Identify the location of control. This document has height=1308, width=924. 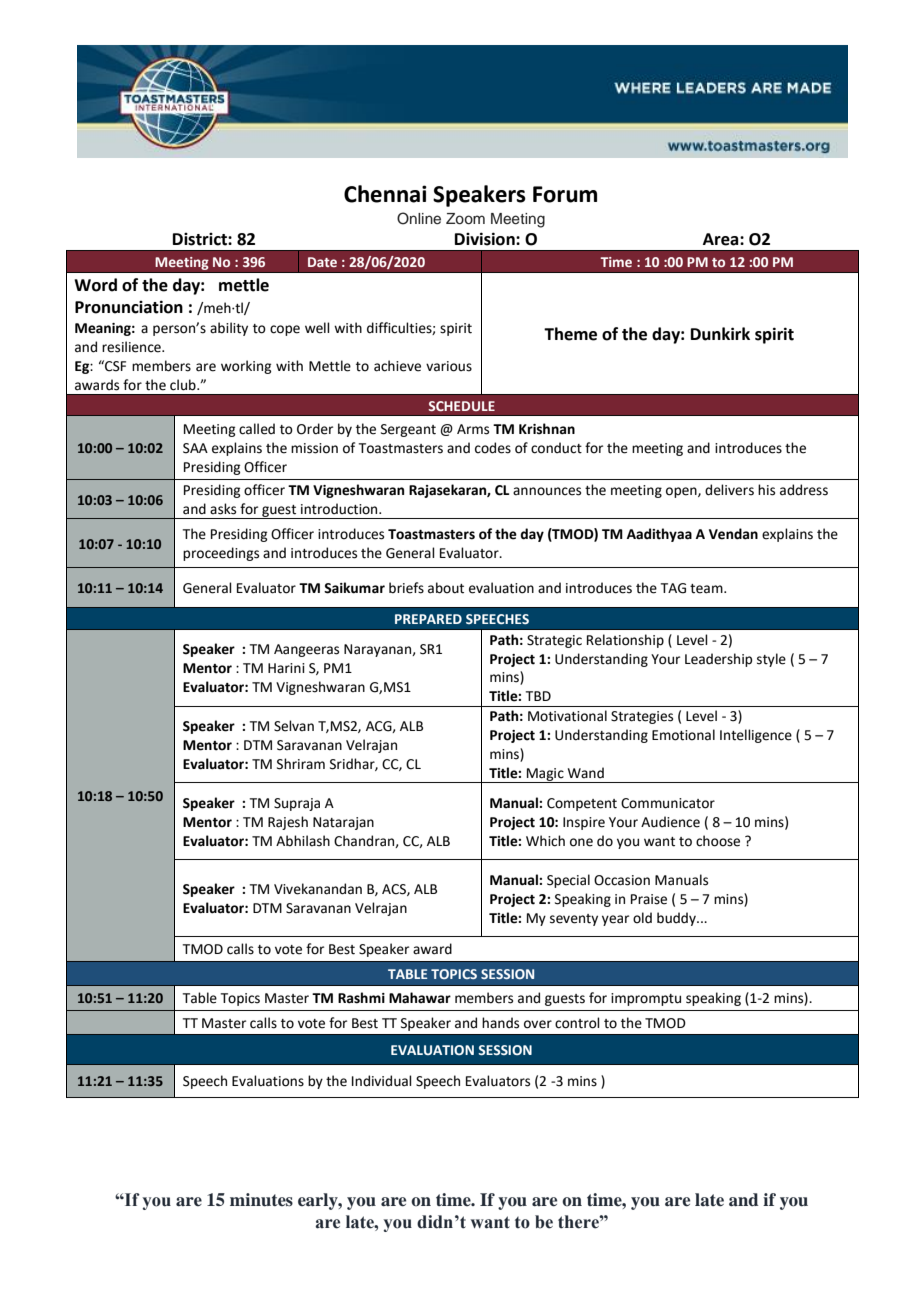
(577, 1023).
